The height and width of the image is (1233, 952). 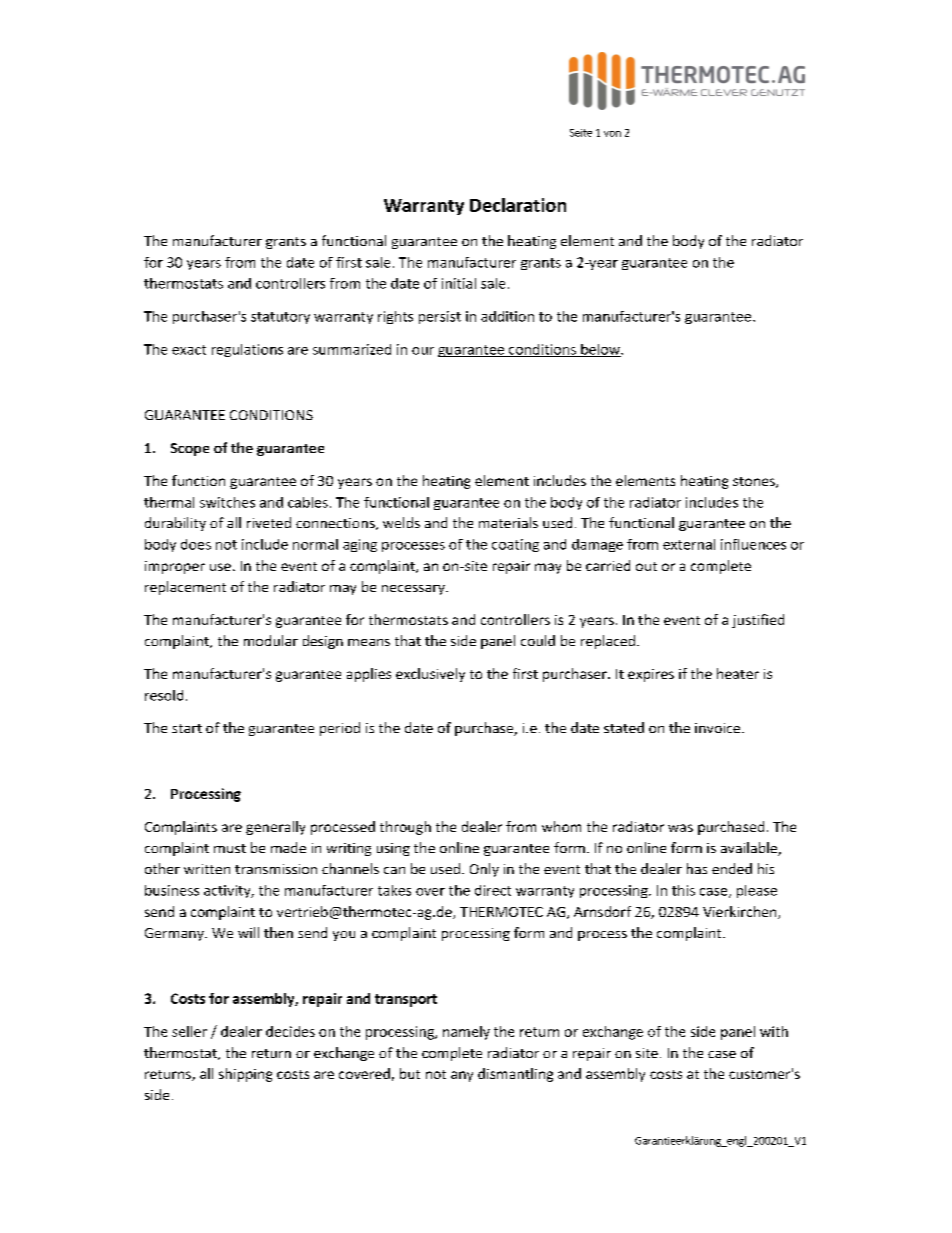 I want to click on justified, so click(x=758, y=621).
